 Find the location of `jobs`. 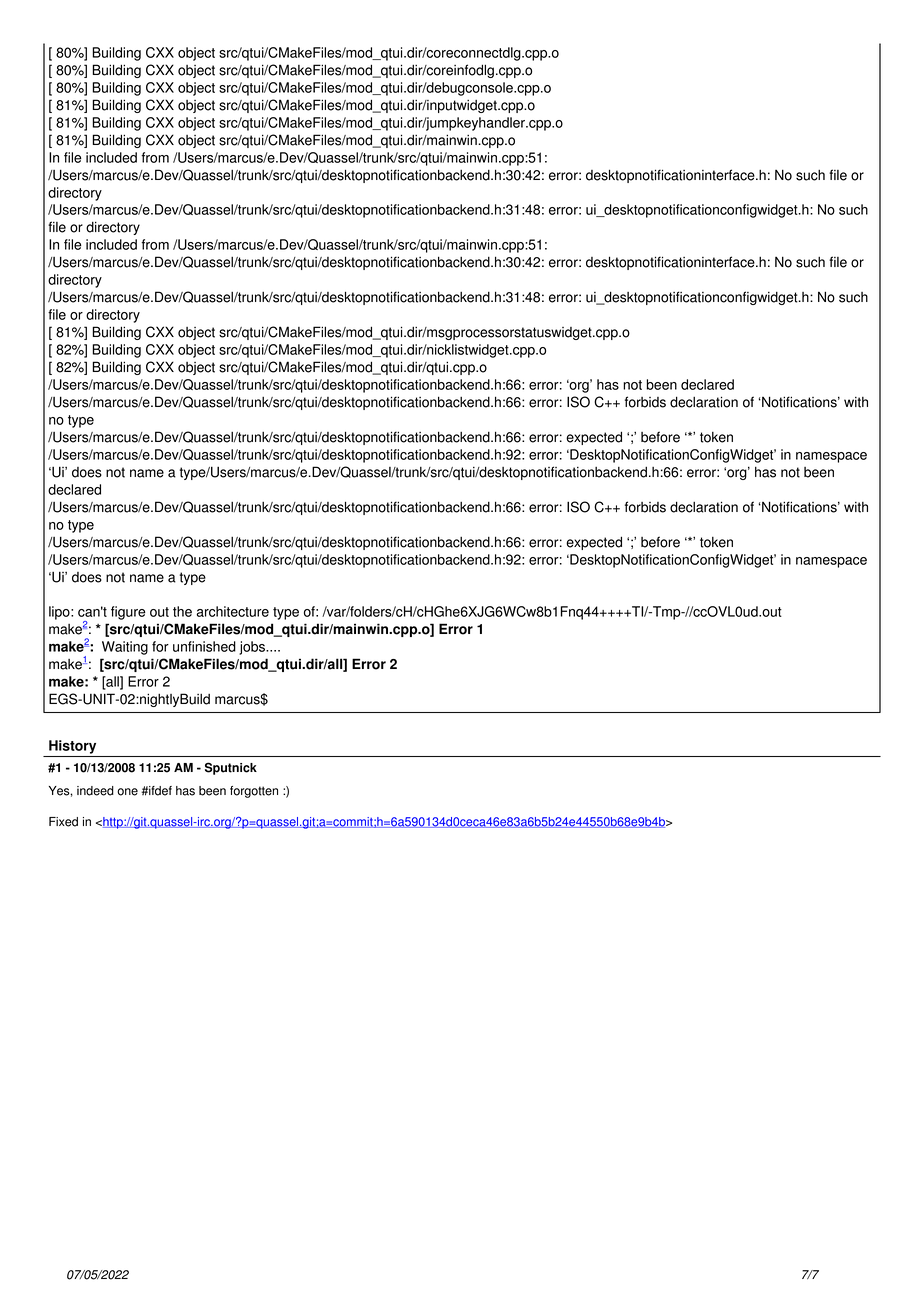

jobs is located at coordinates (253, 648).
